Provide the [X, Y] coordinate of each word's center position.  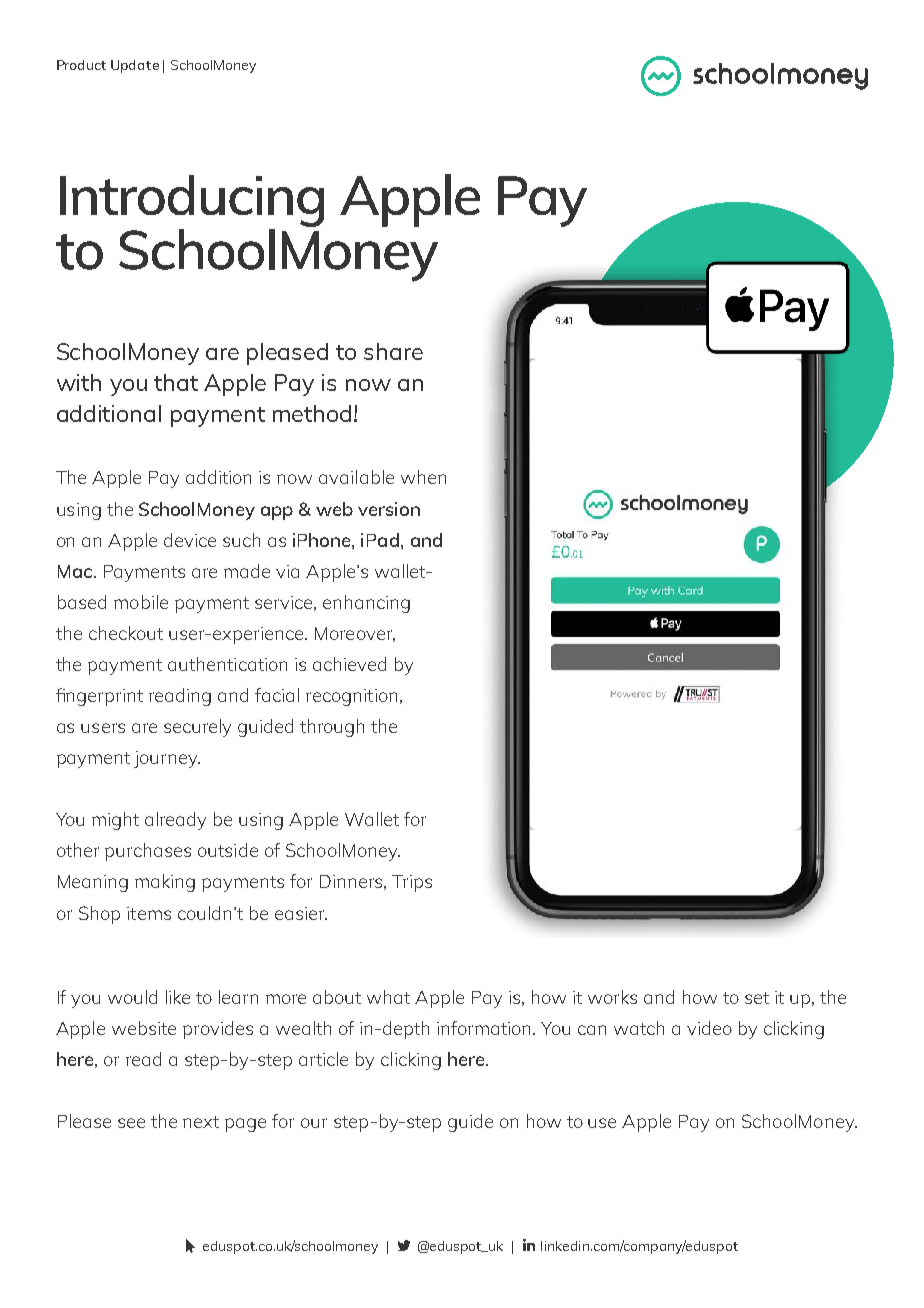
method [312, 413]
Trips [412, 883]
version [389, 509]
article [323, 1059]
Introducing [192, 202]
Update [135, 66]
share [393, 351]
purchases [148, 852]
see [131, 1123]
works [612, 997]
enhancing [366, 604]
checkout [126, 633]
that [176, 382]
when [423, 477]
